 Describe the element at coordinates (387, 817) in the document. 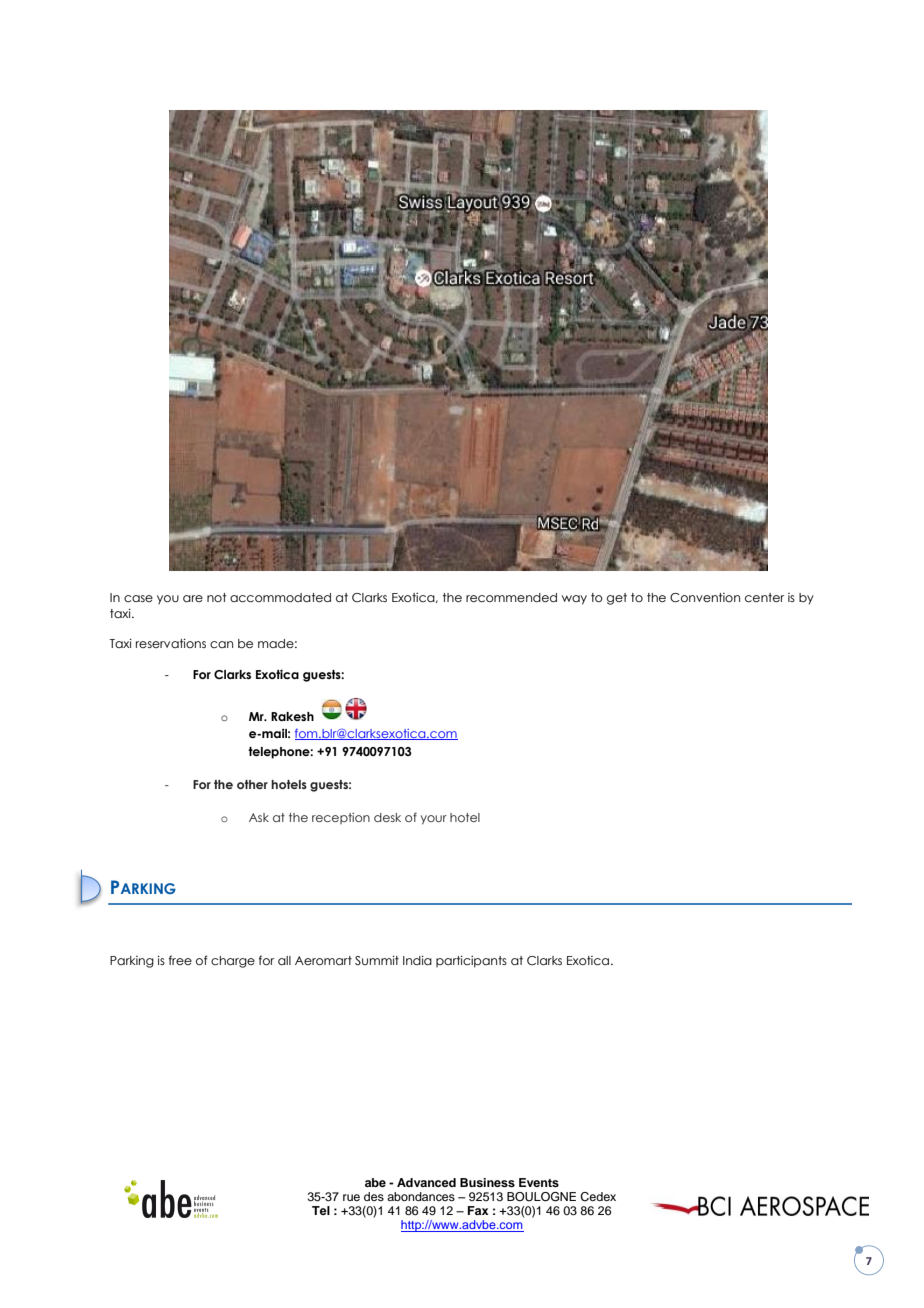

I see `desk` at that location.
